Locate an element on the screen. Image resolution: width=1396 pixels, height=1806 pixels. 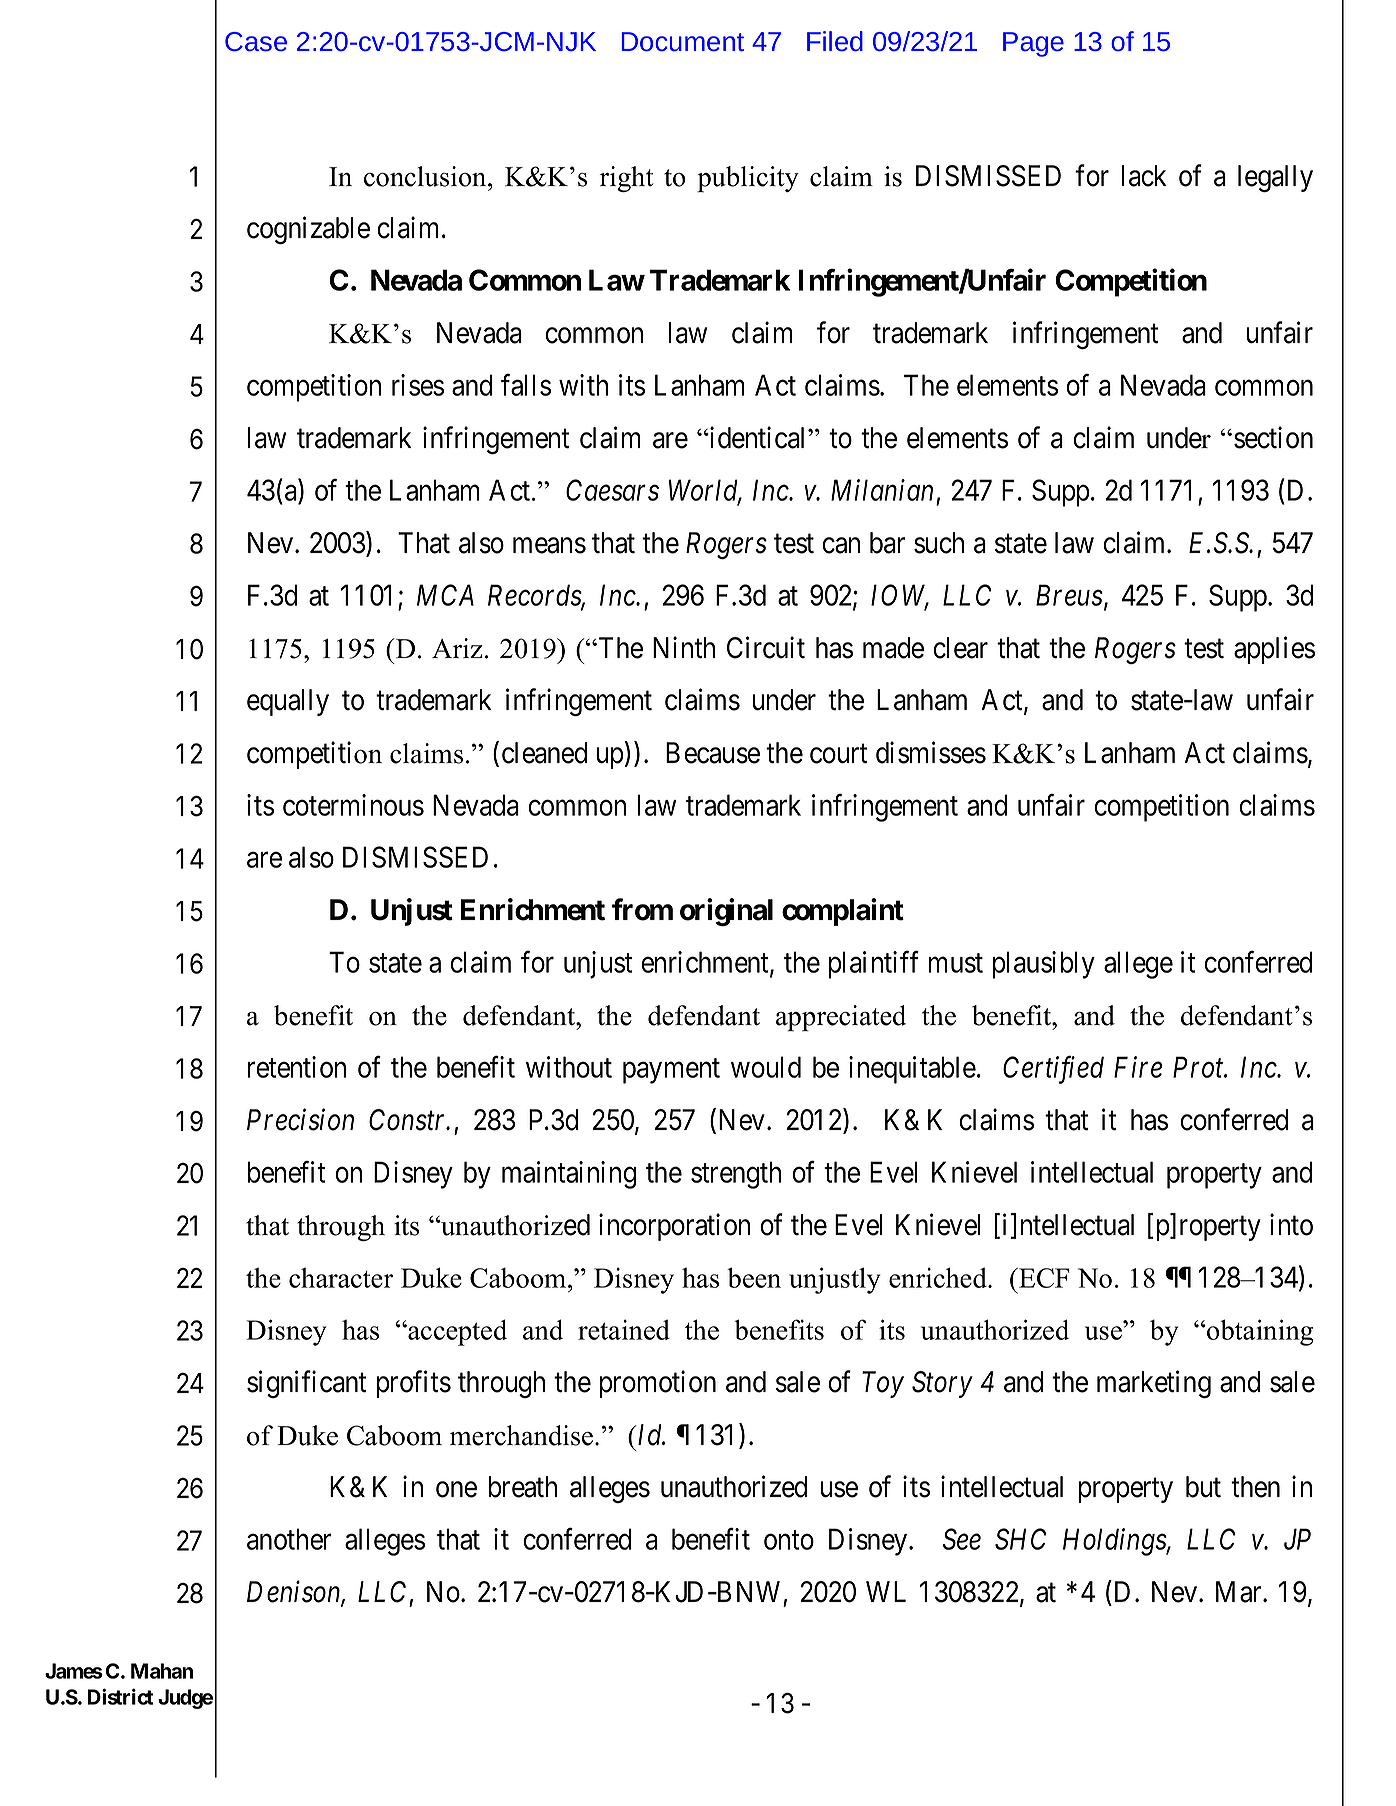
strength is located at coordinates (736, 1175).
